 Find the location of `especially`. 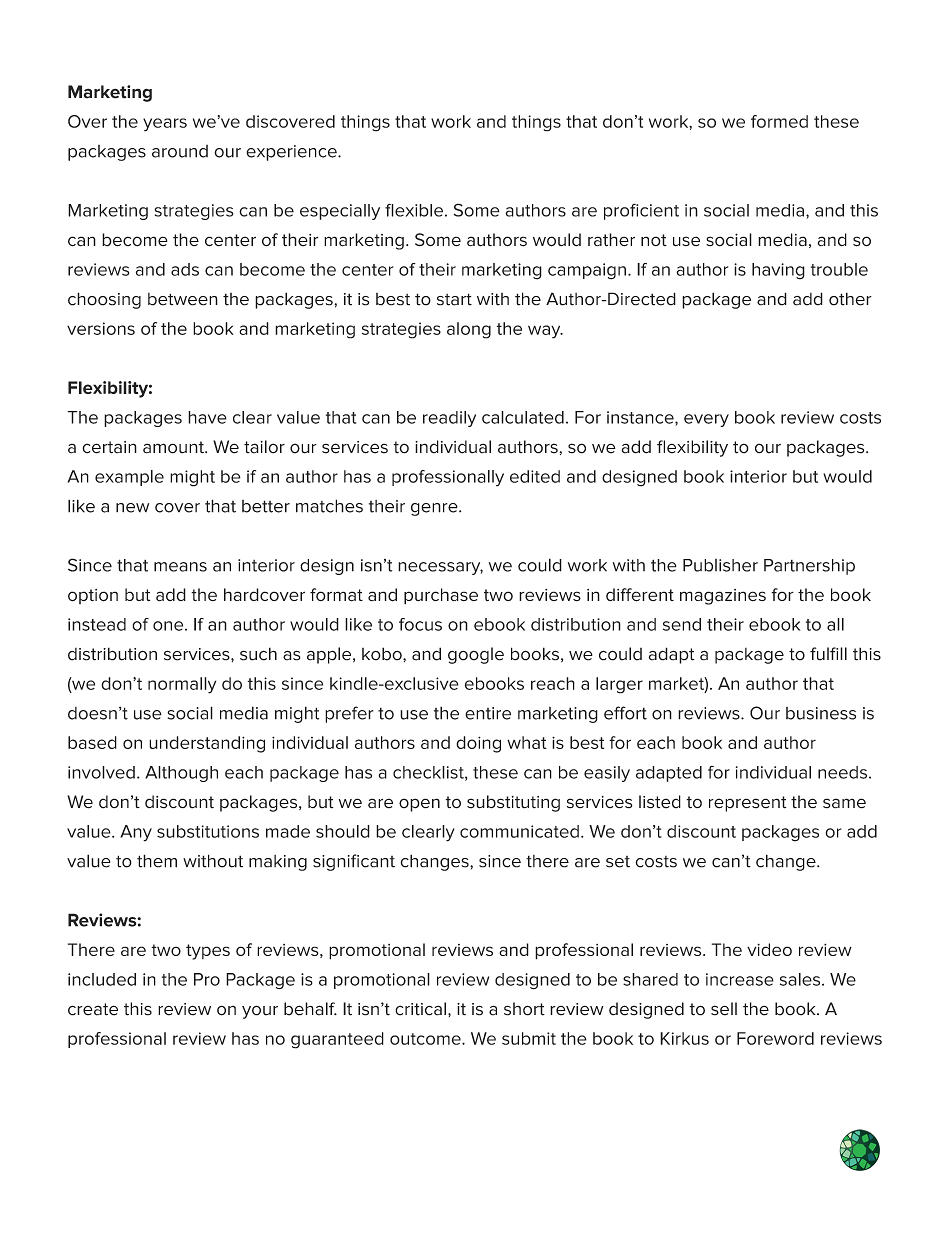

especially is located at coordinates (340, 212).
